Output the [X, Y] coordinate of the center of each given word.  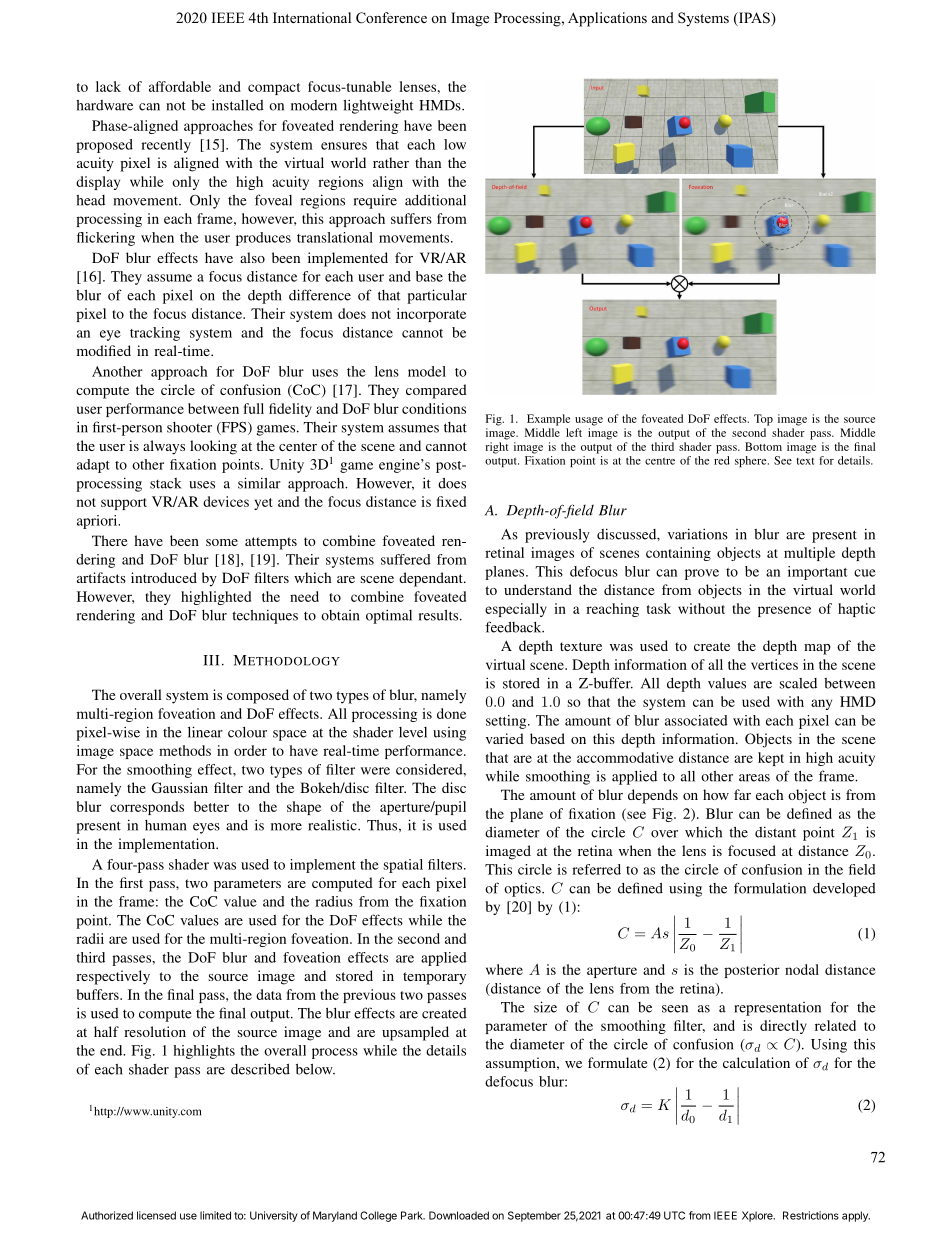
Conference [391, 18]
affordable [180, 86]
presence [784, 611]
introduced [164, 577]
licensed [156, 1215]
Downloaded [459, 1215]
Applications [607, 19]
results [440, 615]
